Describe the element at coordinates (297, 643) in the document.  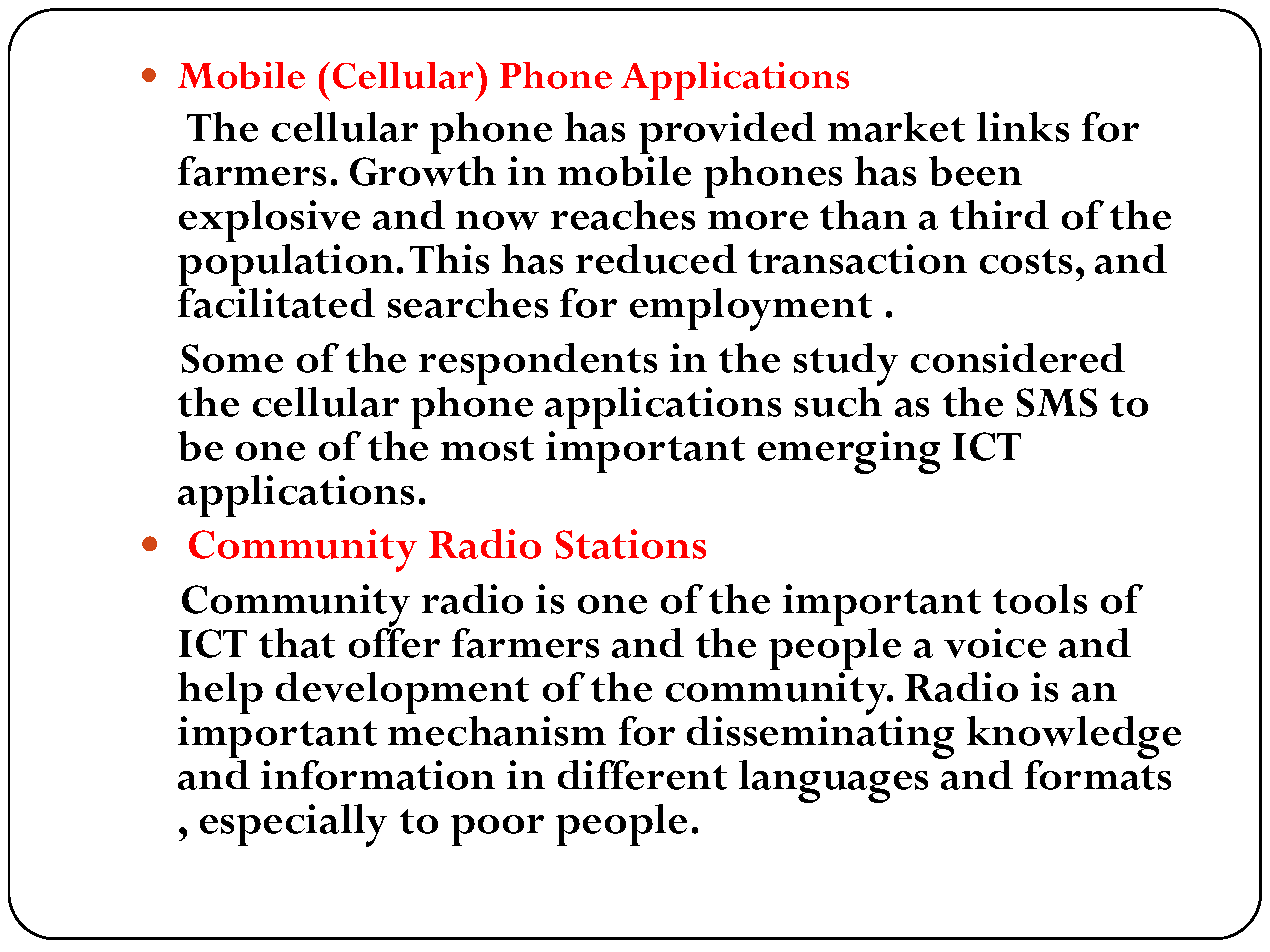
I see `that` at that location.
